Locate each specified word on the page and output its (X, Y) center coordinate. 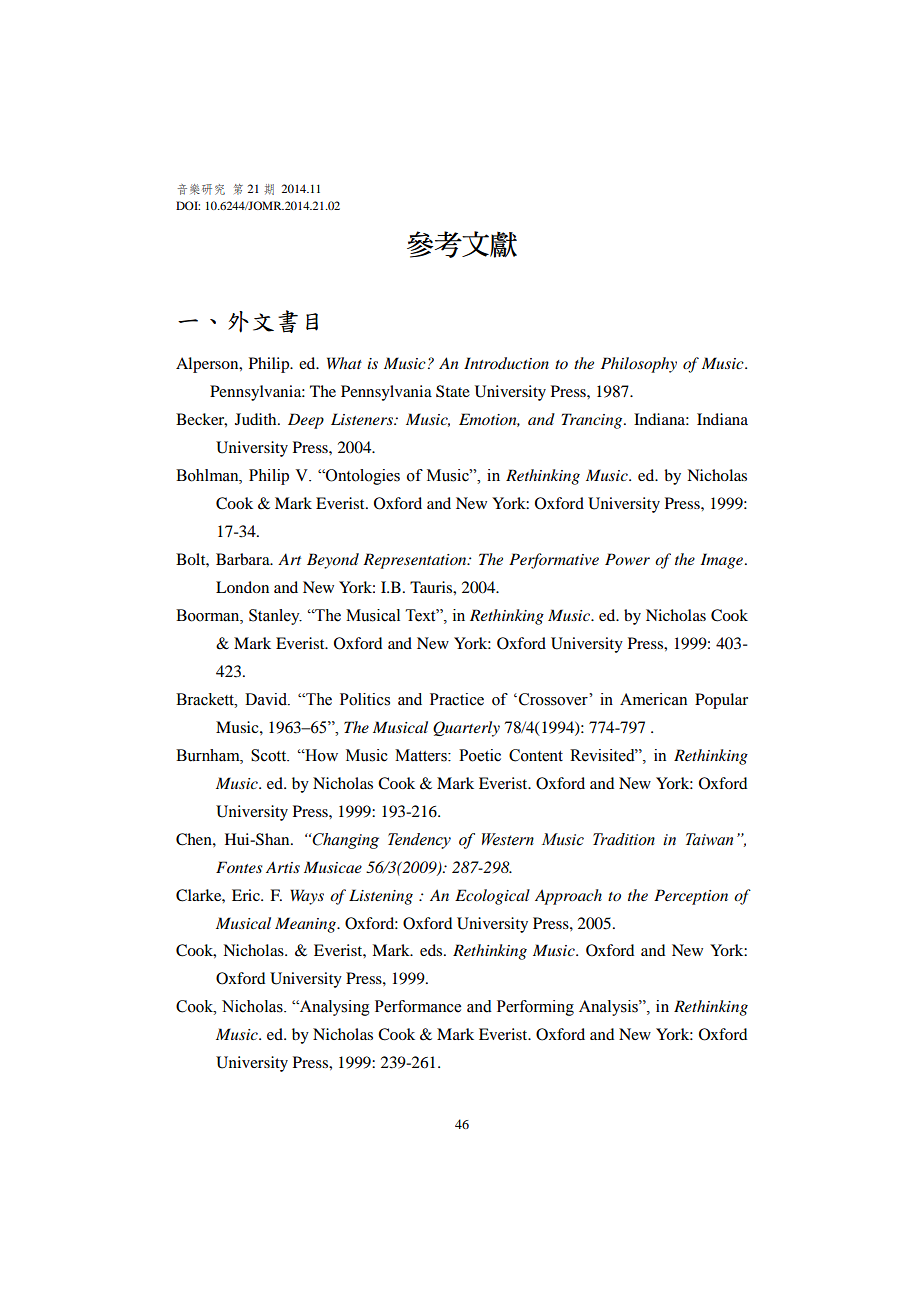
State (453, 391)
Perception (691, 897)
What (344, 363)
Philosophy (639, 365)
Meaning (306, 925)
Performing (535, 1008)
